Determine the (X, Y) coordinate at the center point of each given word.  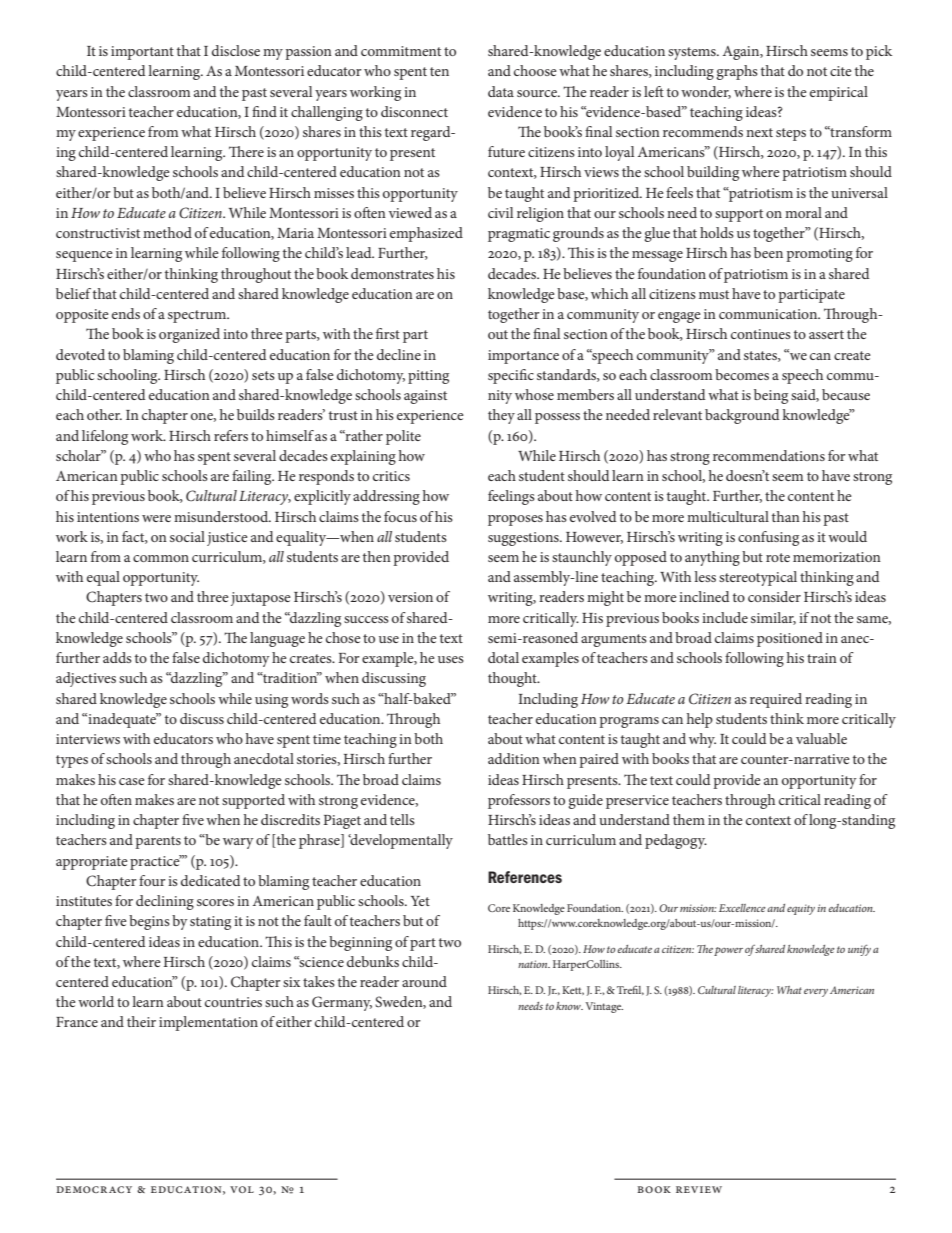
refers (231, 435)
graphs (737, 72)
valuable (821, 738)
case (132, 781)
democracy (94, 1189)
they (501, 416)
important (142, 53)
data (501, 91)
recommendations (769, 455)
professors (519, 801)
